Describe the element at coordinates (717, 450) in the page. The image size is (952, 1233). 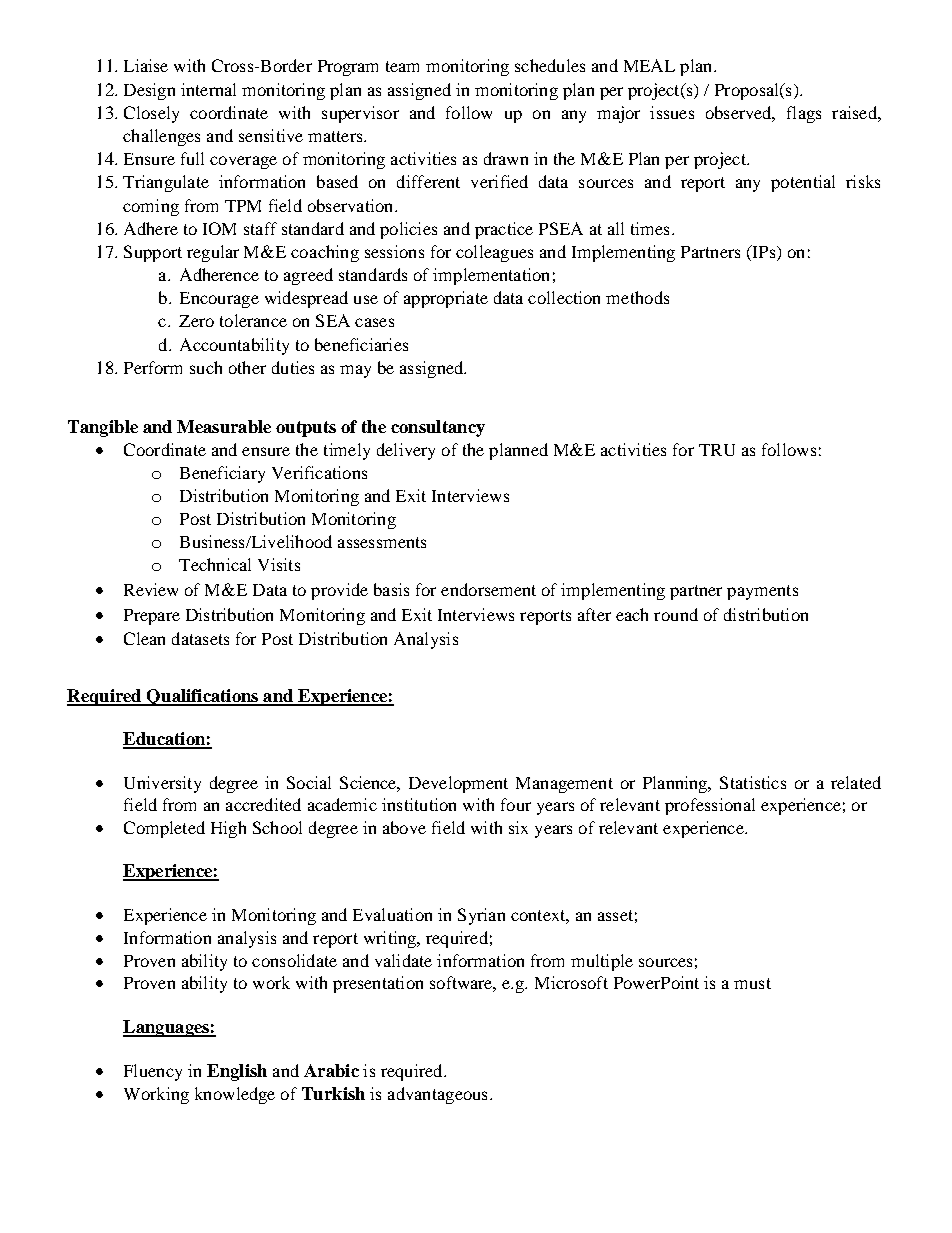
I see `TRU` at that location.
